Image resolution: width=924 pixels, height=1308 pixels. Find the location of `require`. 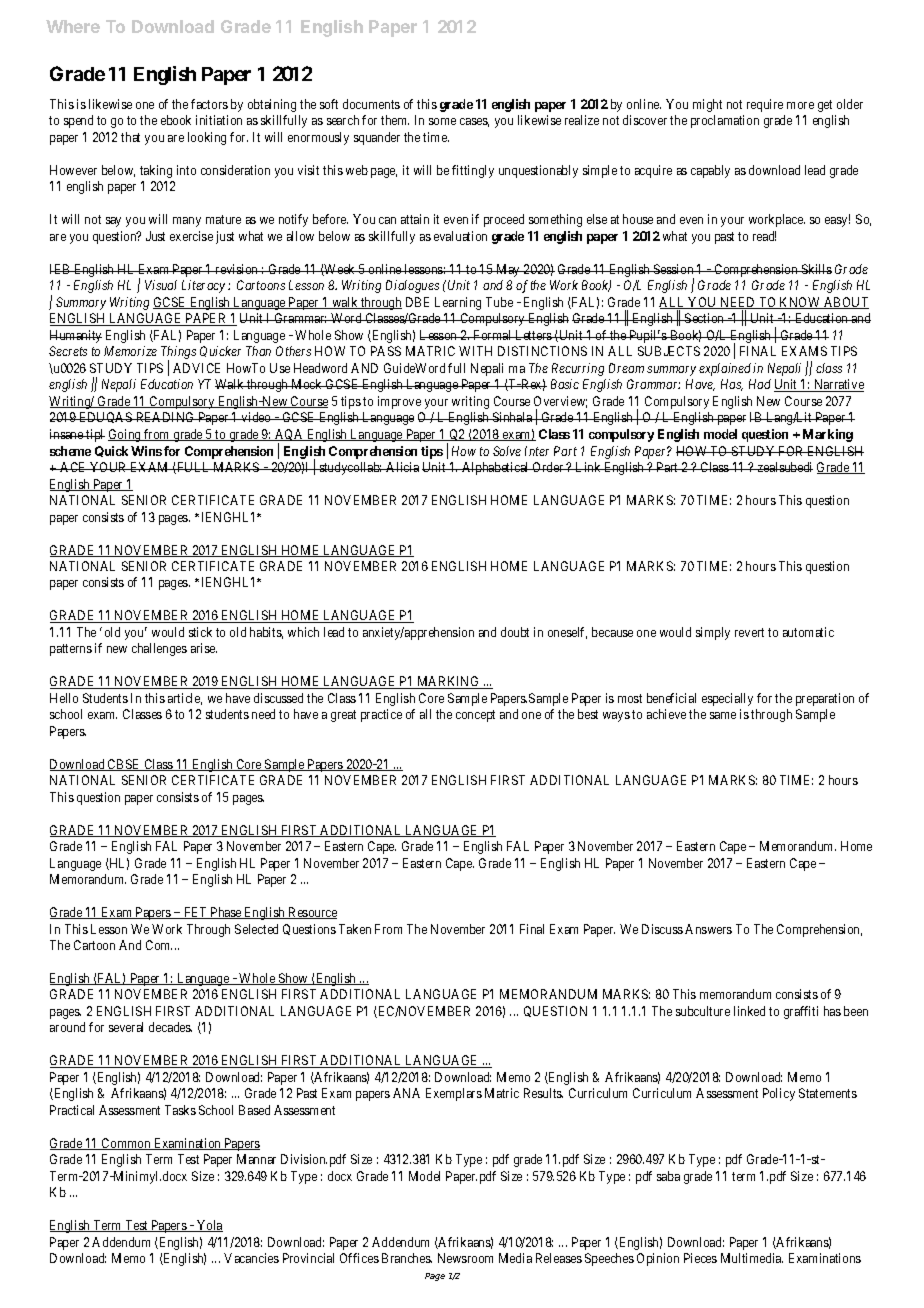

require is located at coordinates (765, 105).
